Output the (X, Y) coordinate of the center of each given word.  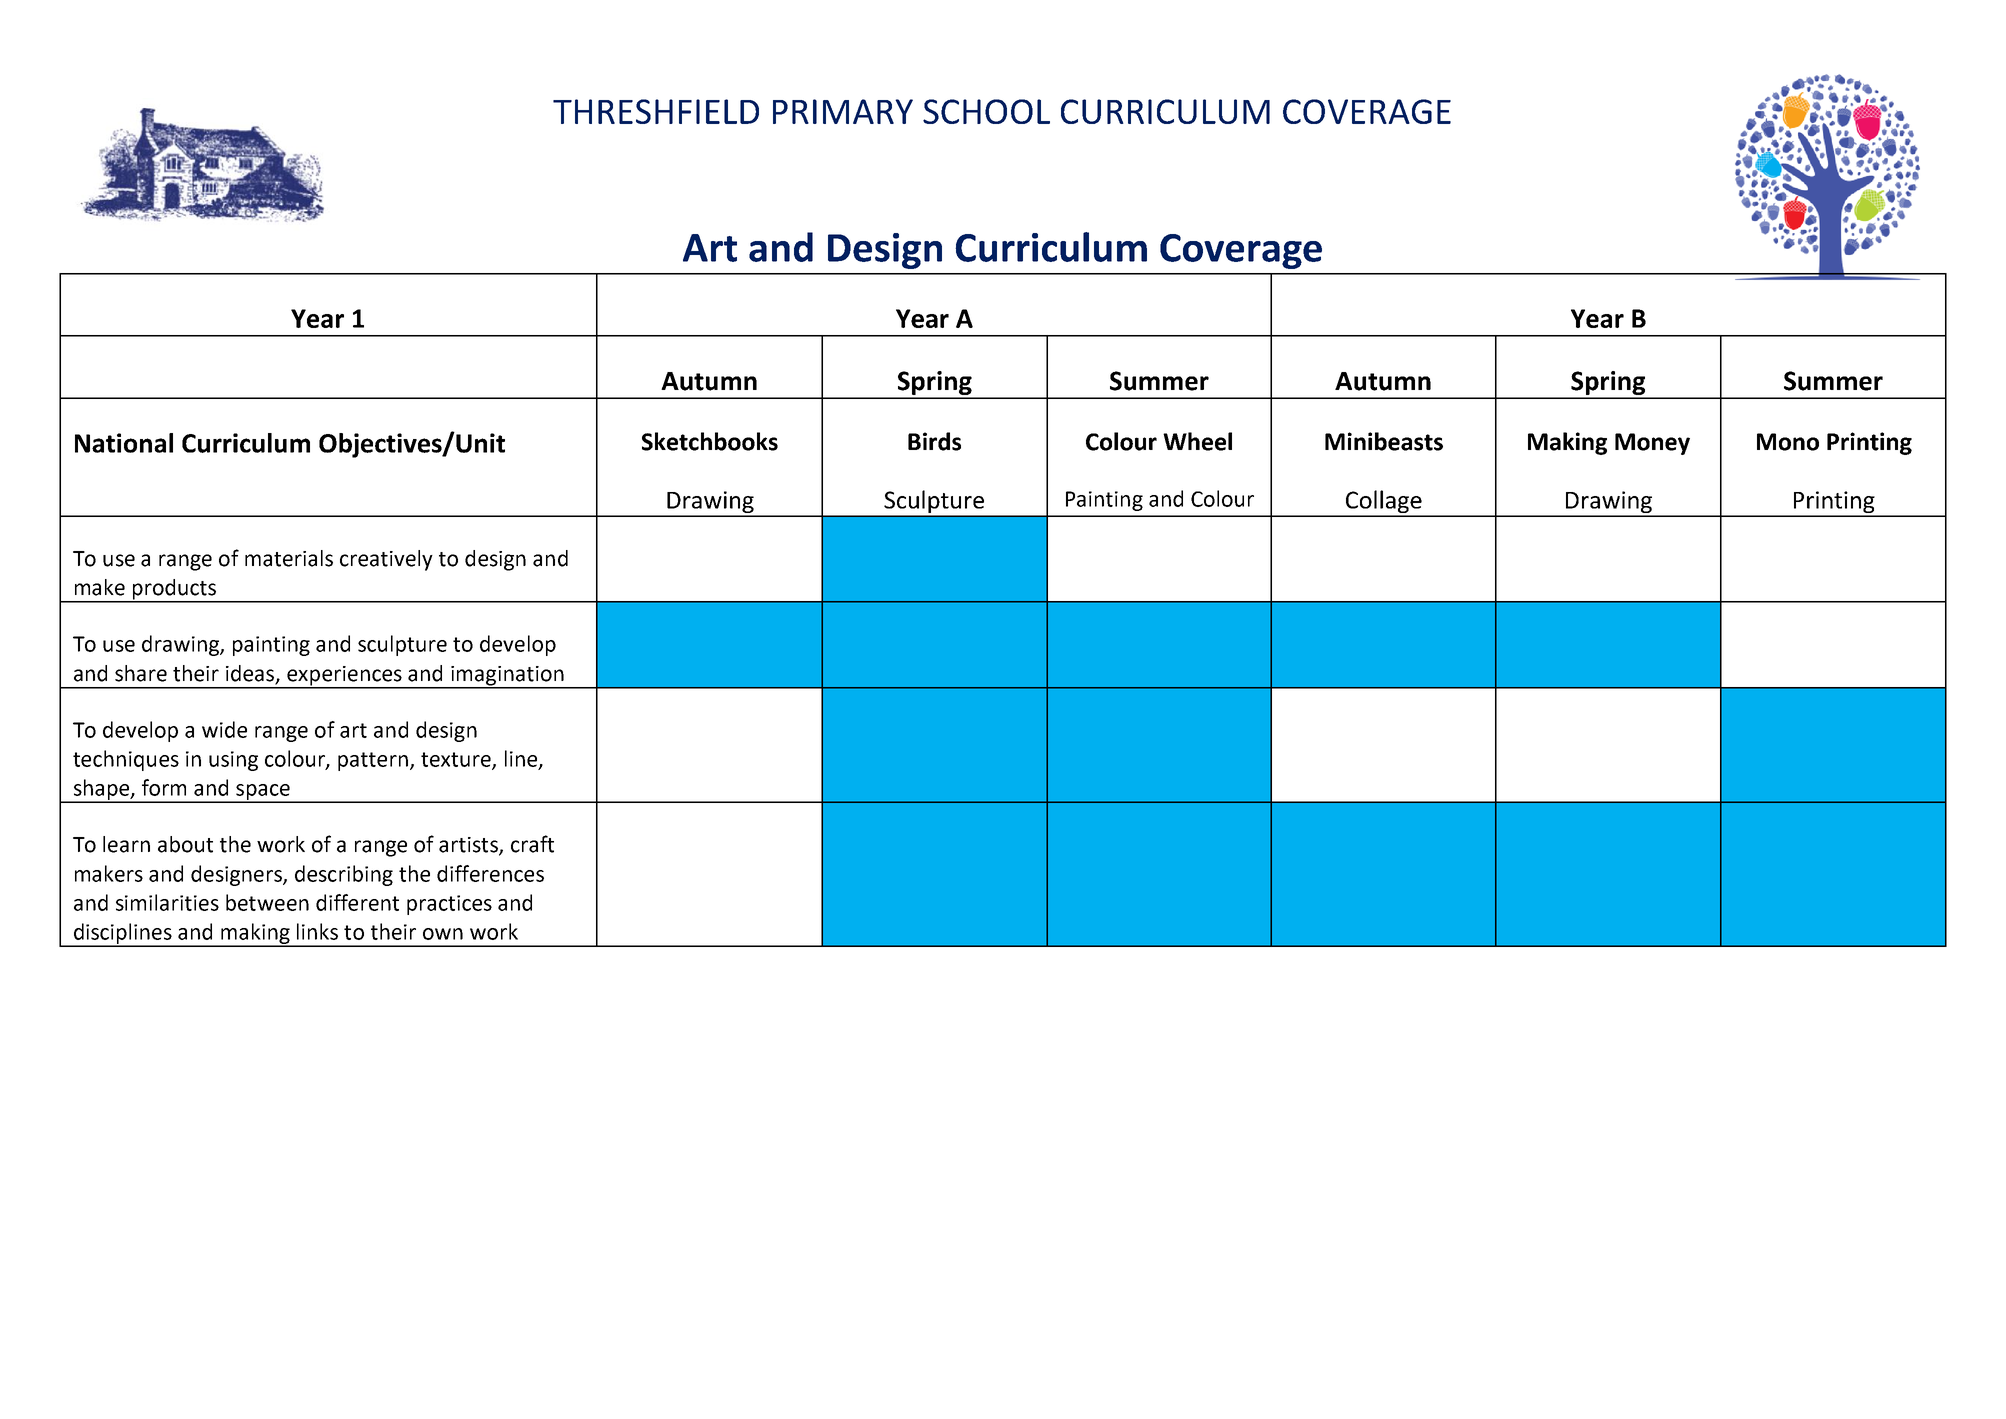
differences (490, 873)
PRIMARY (843, 111)
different (357, 902)
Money (1652, 444)
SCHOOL (986, 111)
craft (532, 844)
